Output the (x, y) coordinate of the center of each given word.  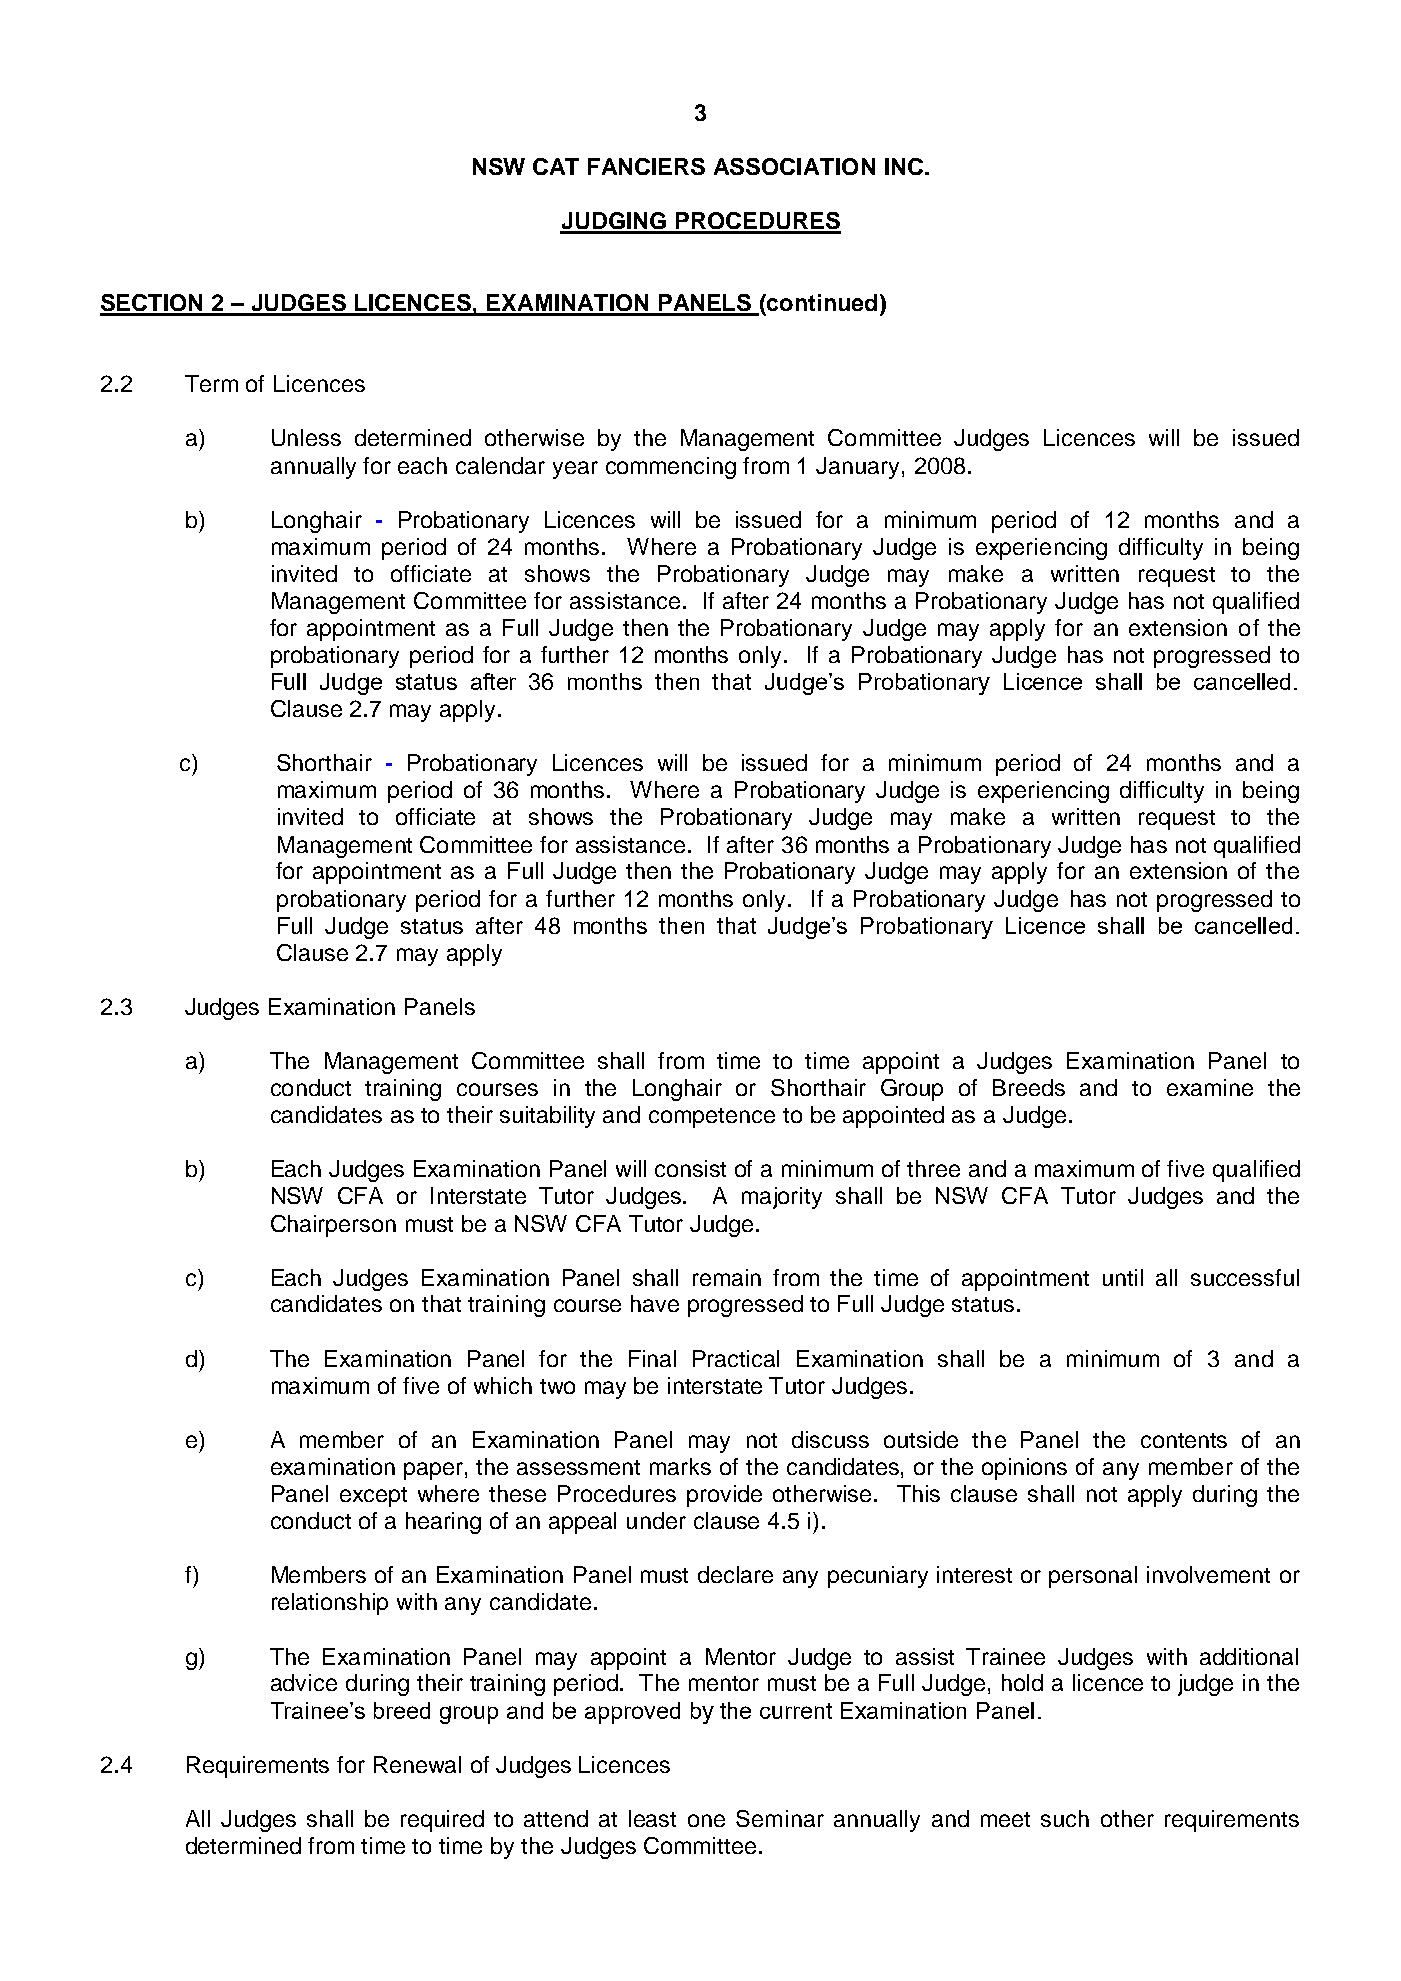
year (575, 470)
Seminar (780, 1818)
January (859, 468)
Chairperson (333, 1226)
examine (1210, 1087)
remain (727, 1277)
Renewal (417, 1764)
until (1123, 1277)
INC (904, 166)
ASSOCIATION (794, 166)
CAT (556, 166)
